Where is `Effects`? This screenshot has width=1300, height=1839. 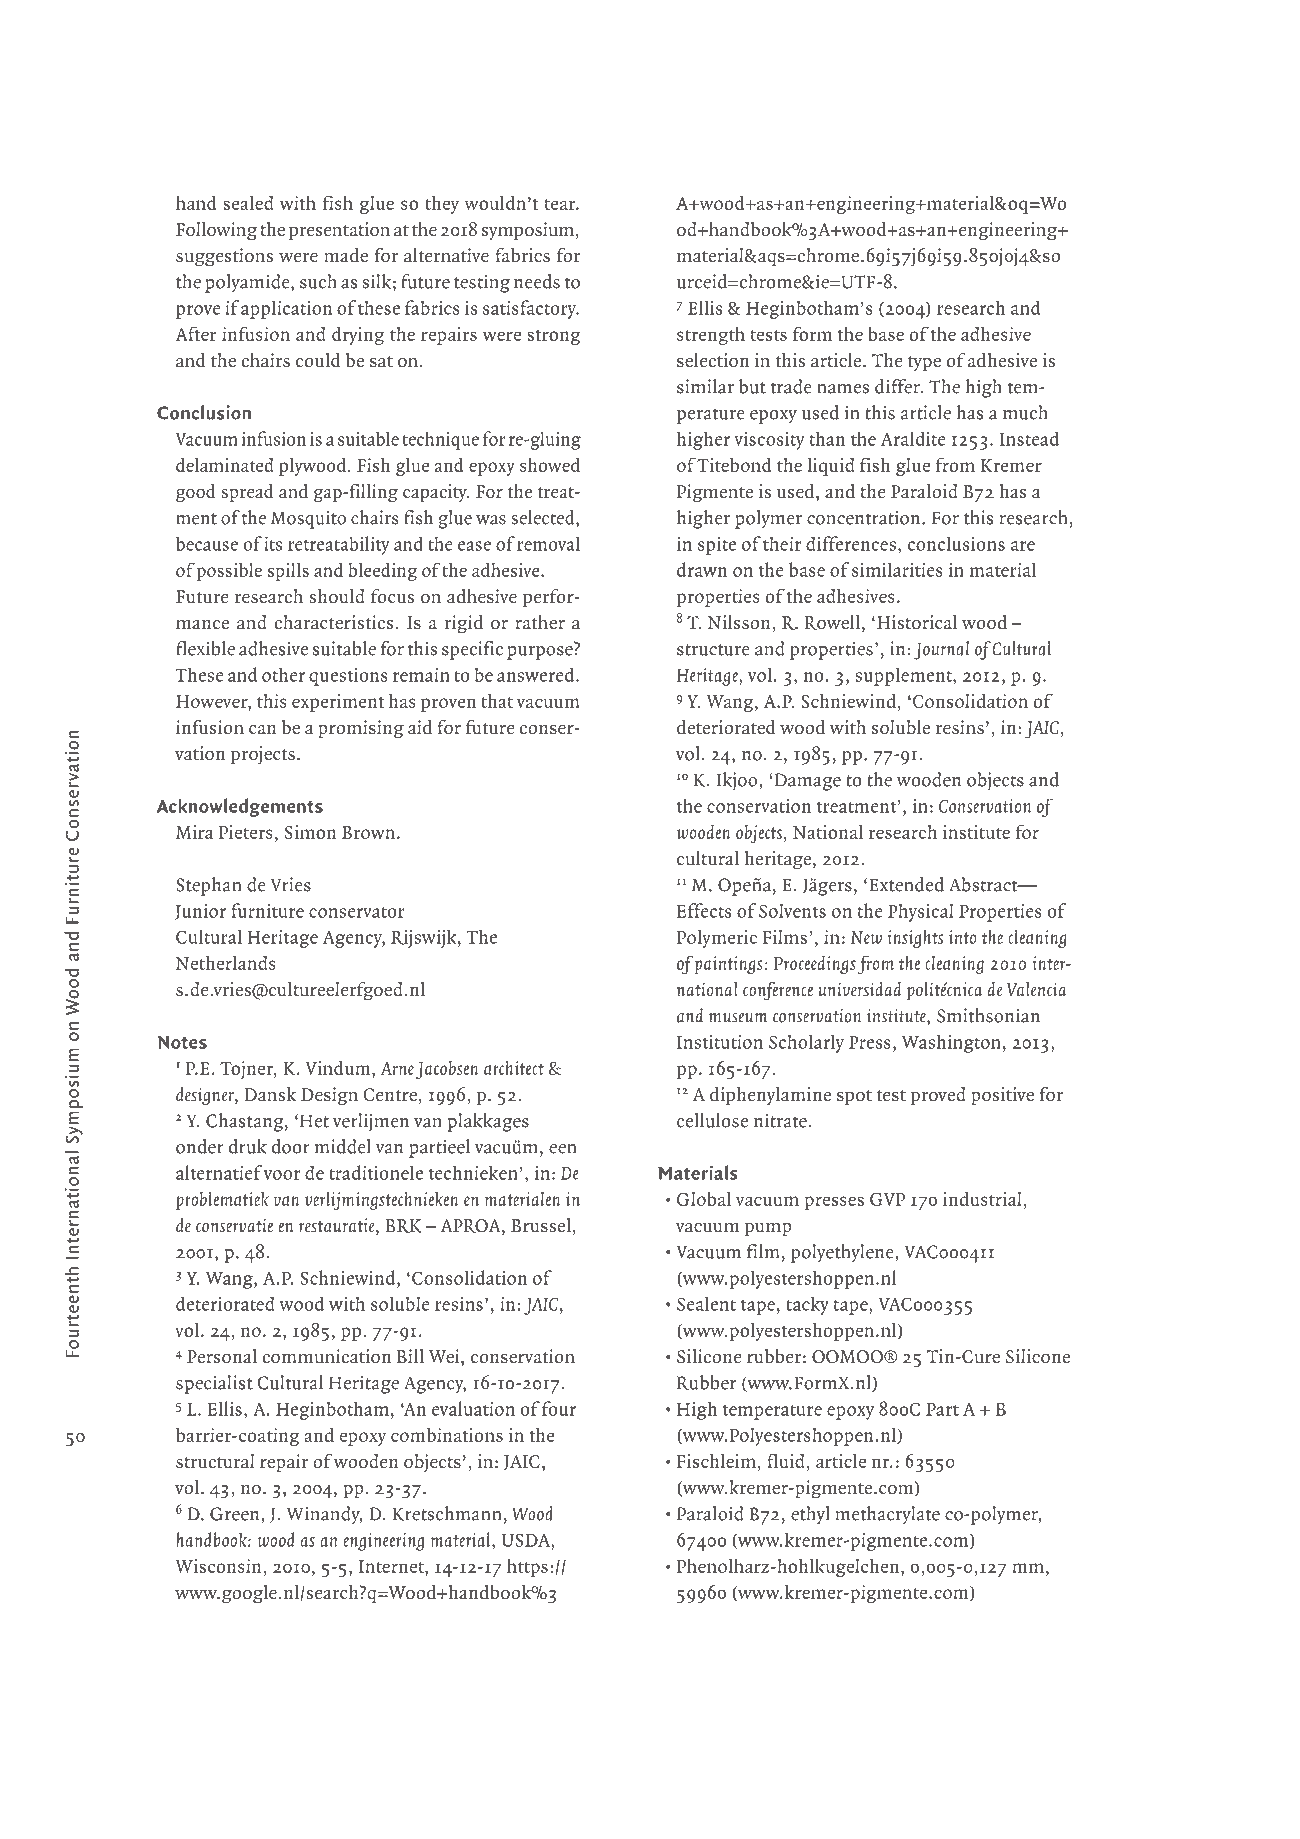
Effects is located at coordinates (704, 910).
